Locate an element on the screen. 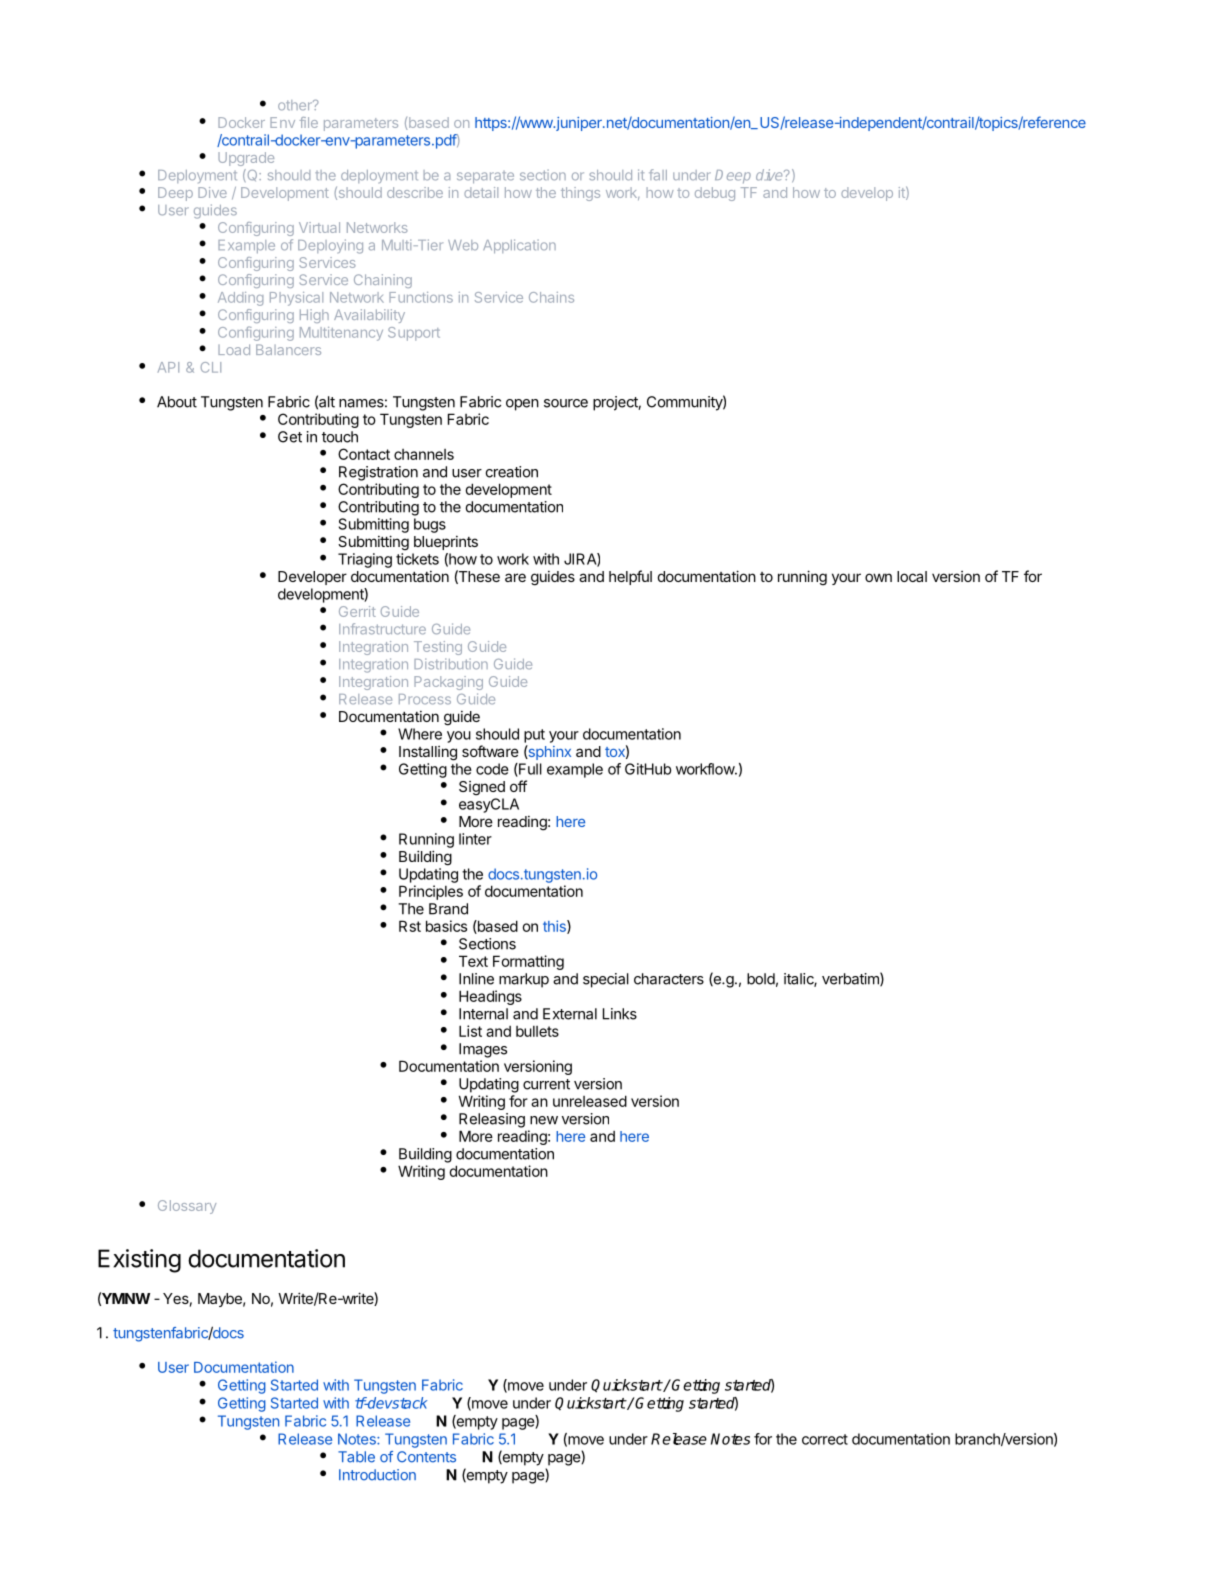 This screenshot has width=1230, height=1592. local is located at coordinates (912, 576).
